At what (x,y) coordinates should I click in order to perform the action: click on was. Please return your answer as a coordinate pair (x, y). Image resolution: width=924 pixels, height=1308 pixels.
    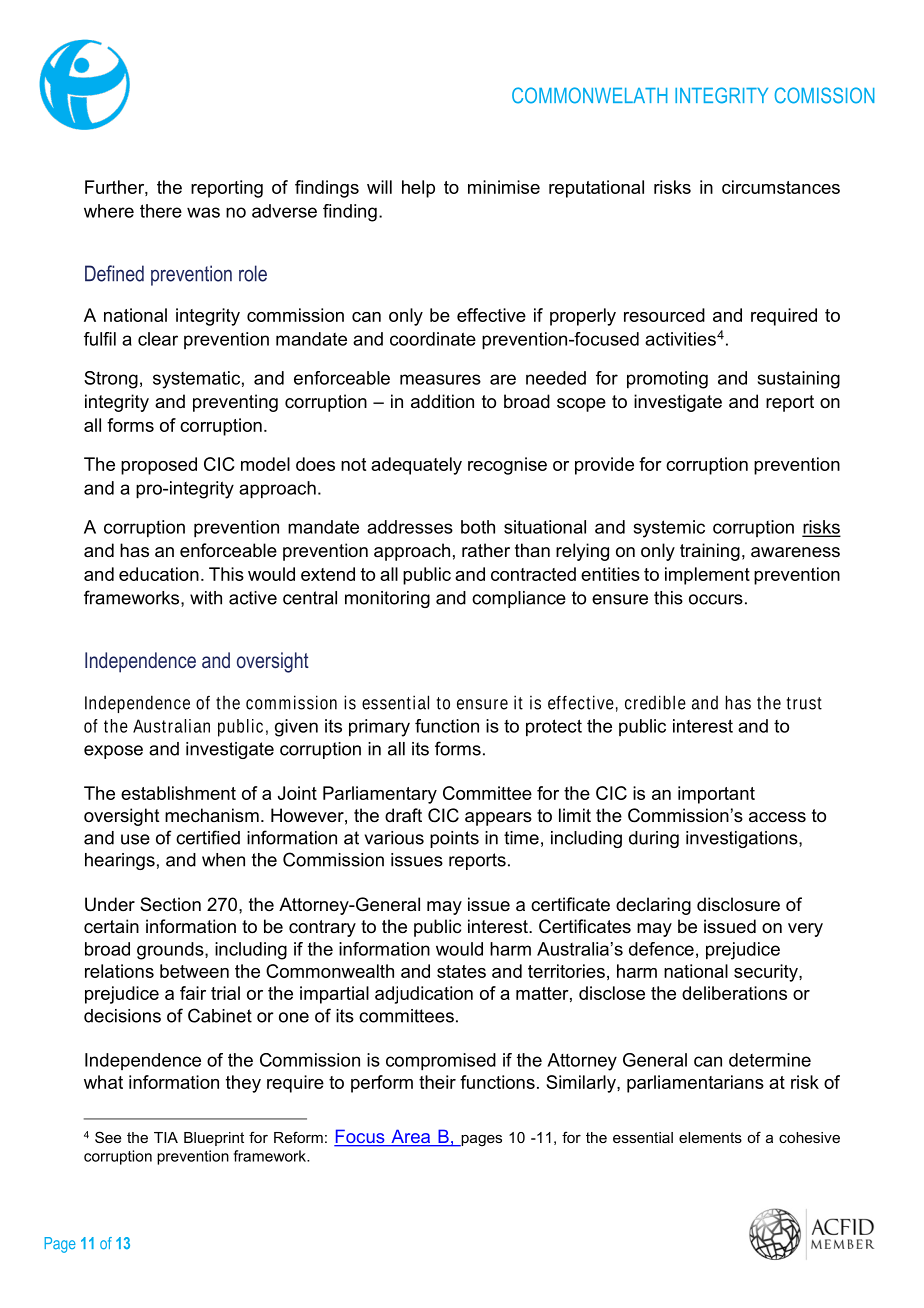
    Looking at the image, I should click on (203, 212).
